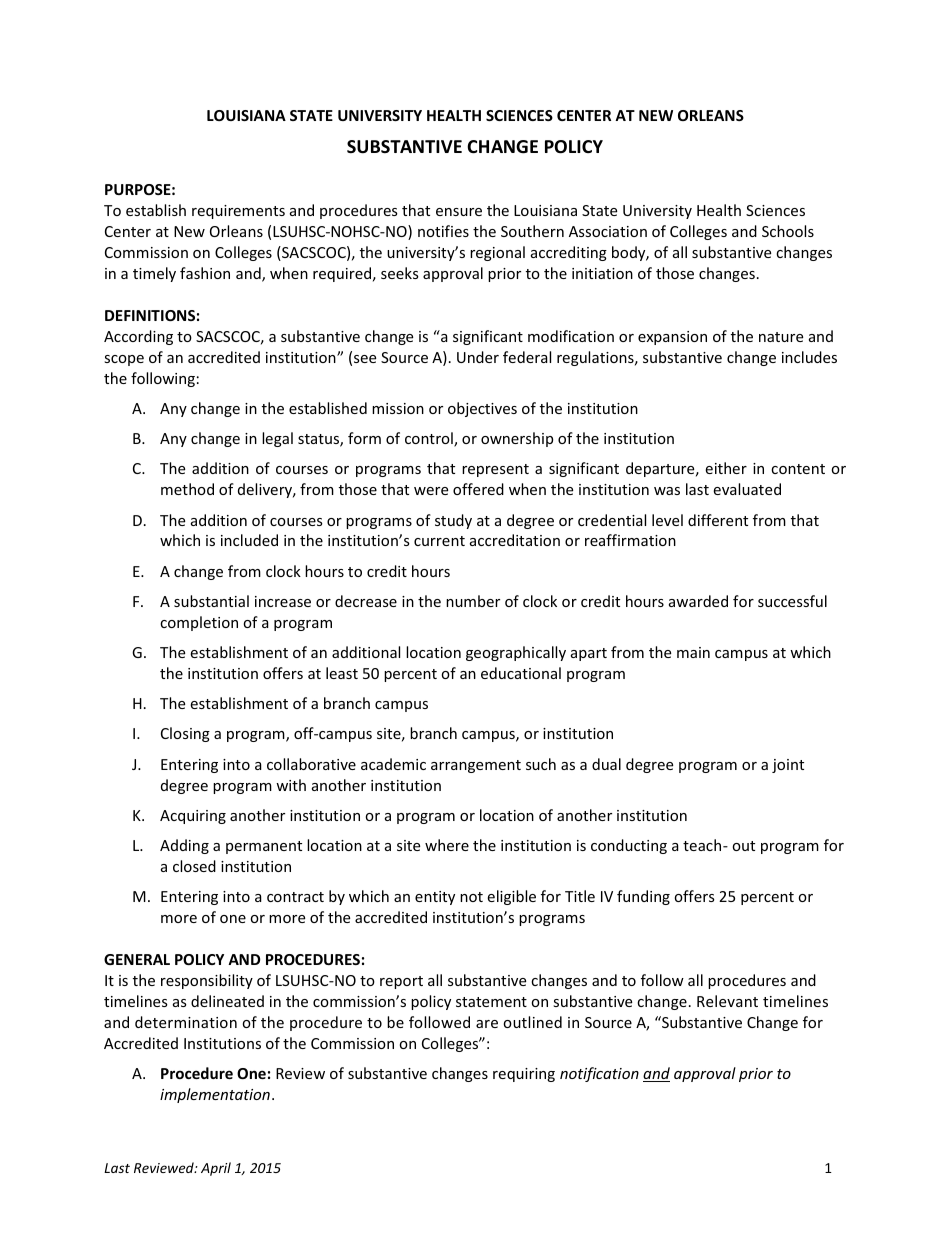 This screenshot has height=1233, width=952. Describe the element at coordinates (521, 673) in the screenshot. I see `educational` at that location.
